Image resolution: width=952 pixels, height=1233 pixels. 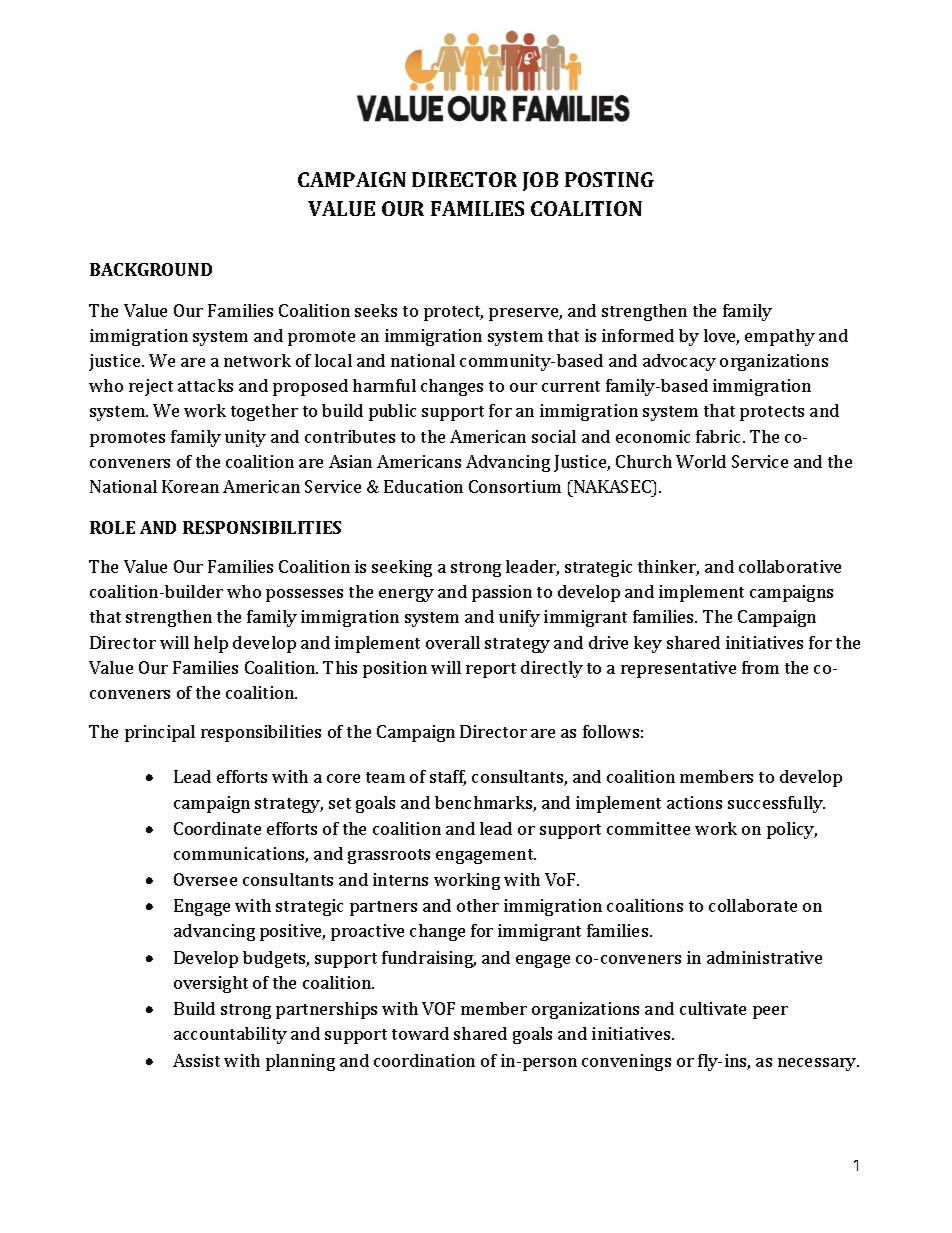 What do you see at coordinates (694, 802) in the screenshot?
I see `actions` at bounding box center [694, 802].
